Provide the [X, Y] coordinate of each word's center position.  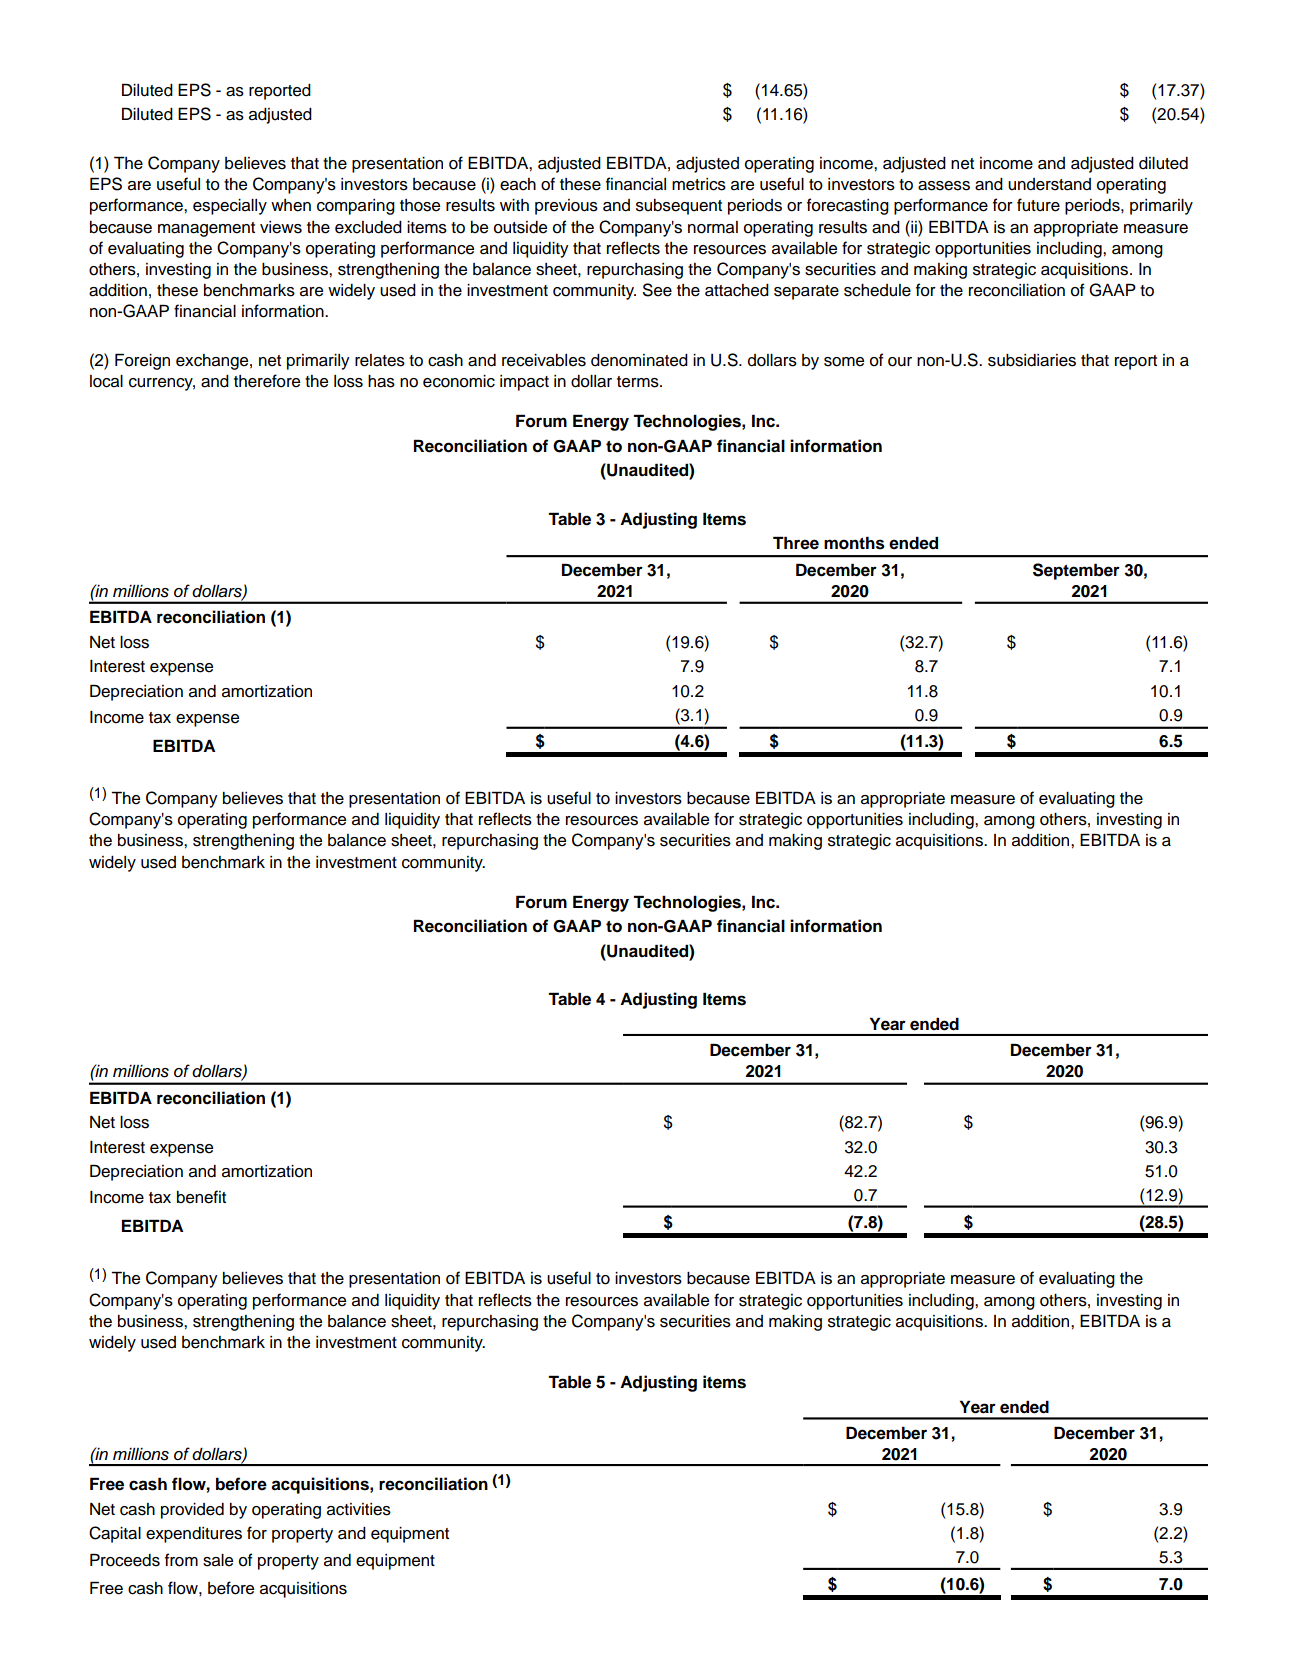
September [1076, 571]
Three [796, 543]
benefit [201, 1197]
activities [359, 1509]
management [206, 229]
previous [566, 207]
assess [944, 186]
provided [192, 1511]
